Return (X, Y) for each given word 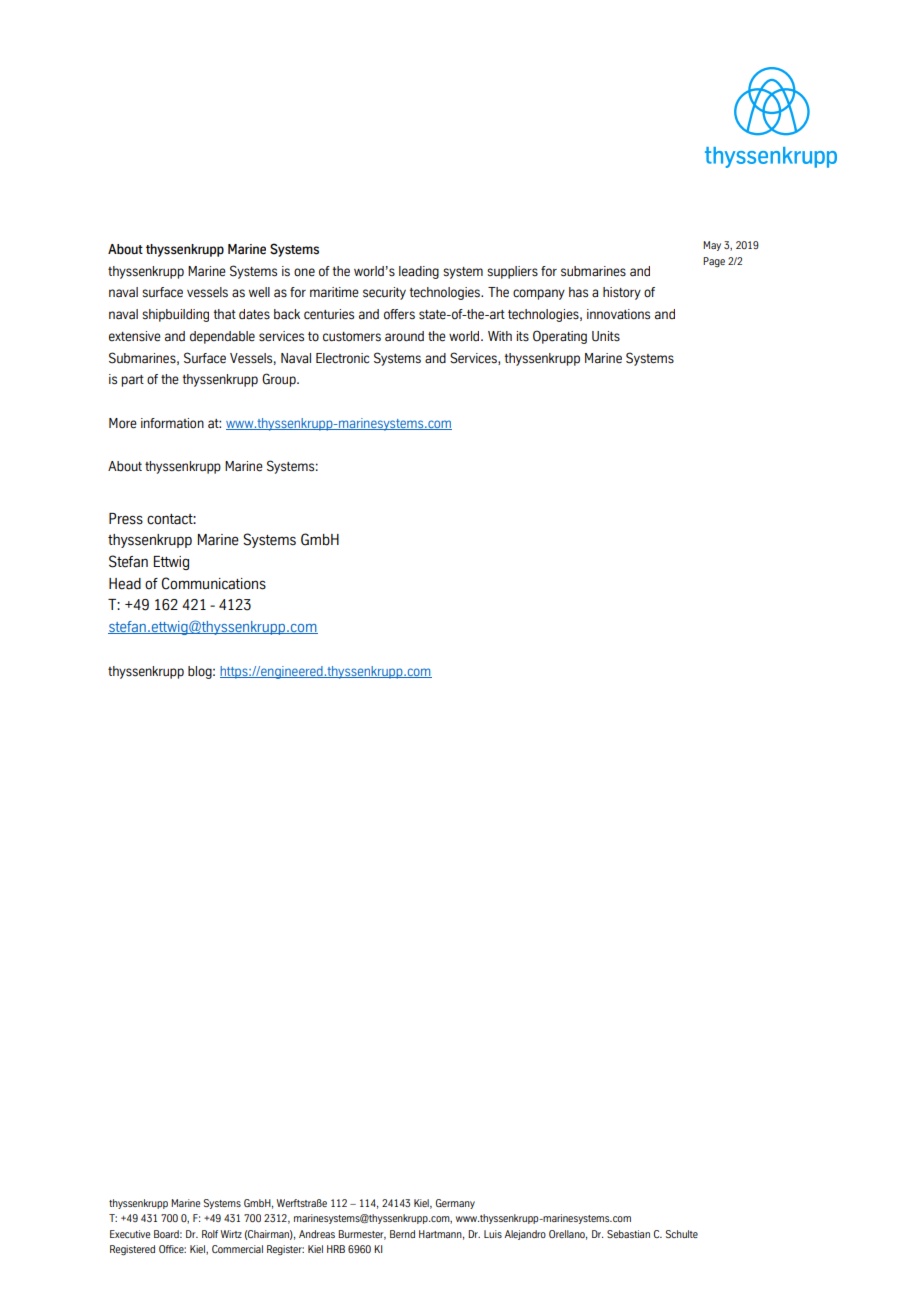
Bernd (402, 1234)
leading (419, 272)
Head (125, 584)
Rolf (210, 1234)
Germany (455, 1204)
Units (606, 336)
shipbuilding (175, 315)
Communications (213, 583)
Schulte (682, 1234)
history (622, 293)
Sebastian (628, 1234)
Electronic (342, 358)
